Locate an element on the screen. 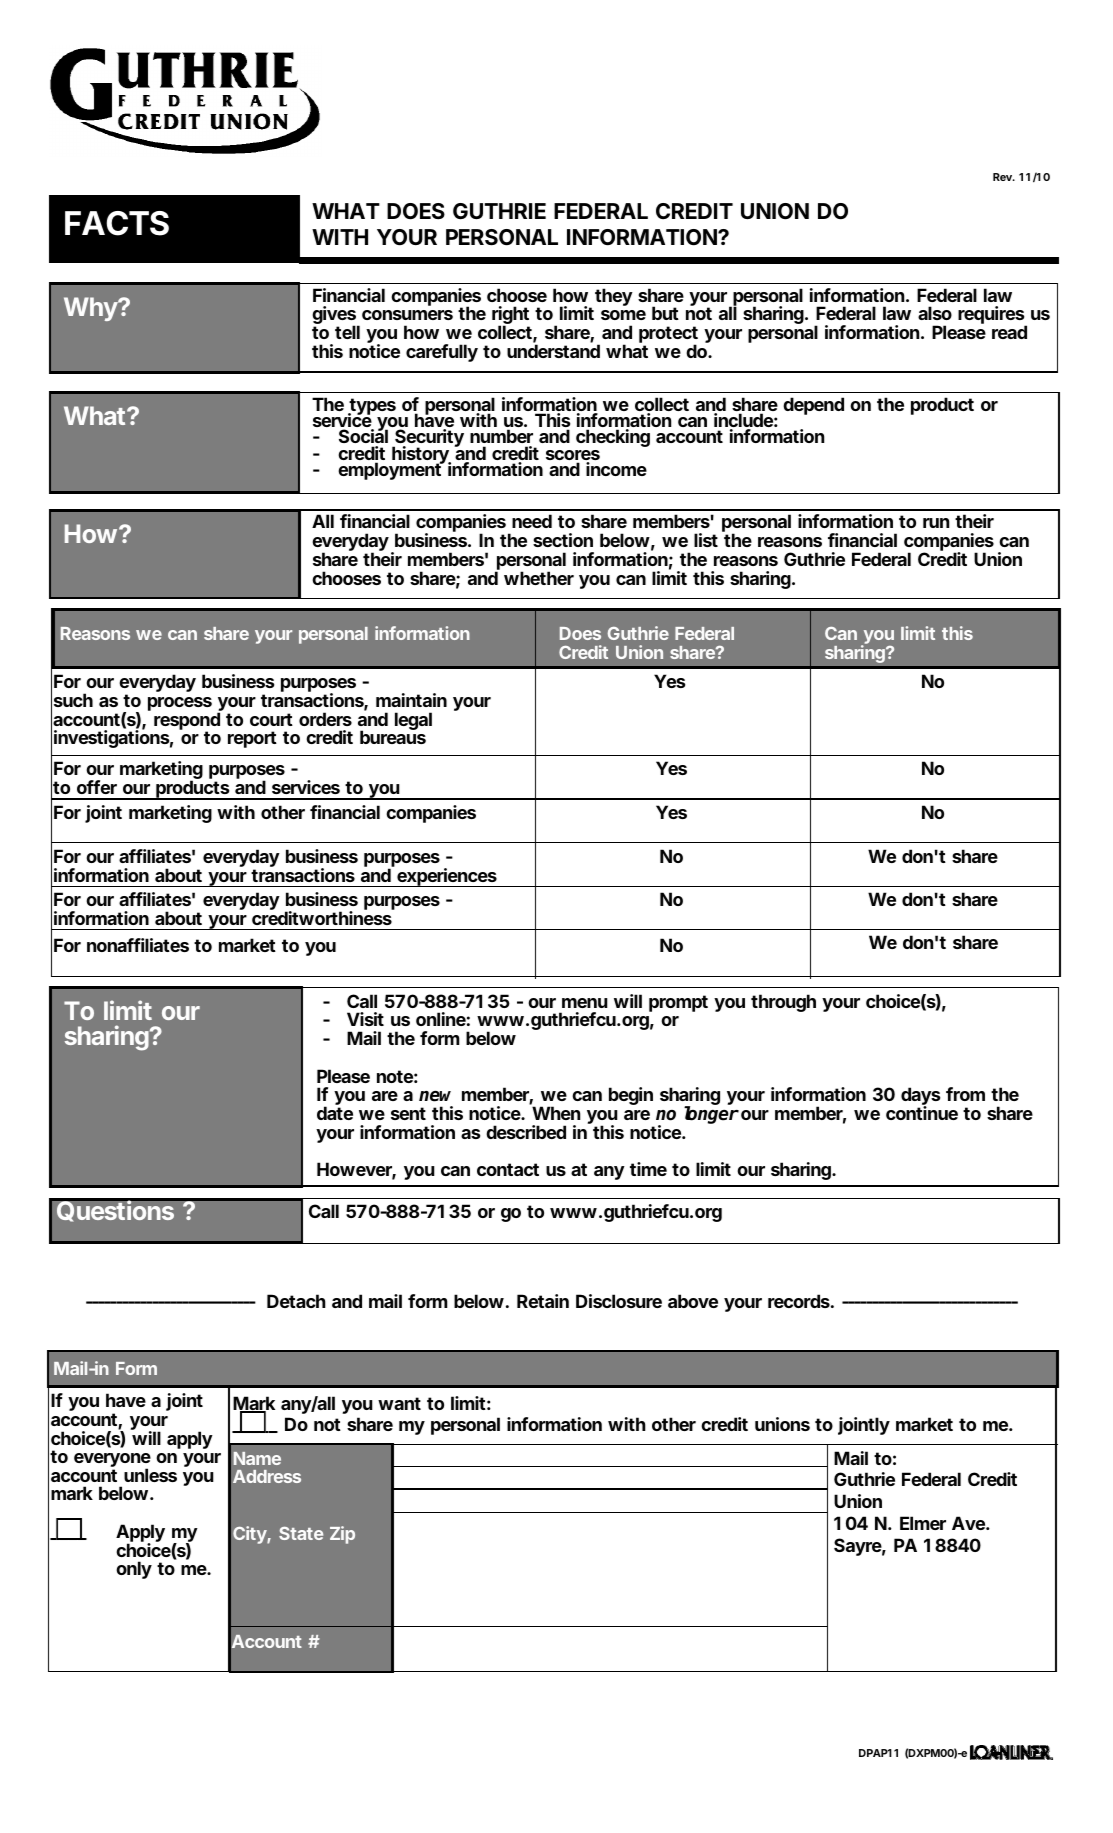 The height and width of the screenshot is (1833, 1113). understand is located at coordinates (553, 351).
